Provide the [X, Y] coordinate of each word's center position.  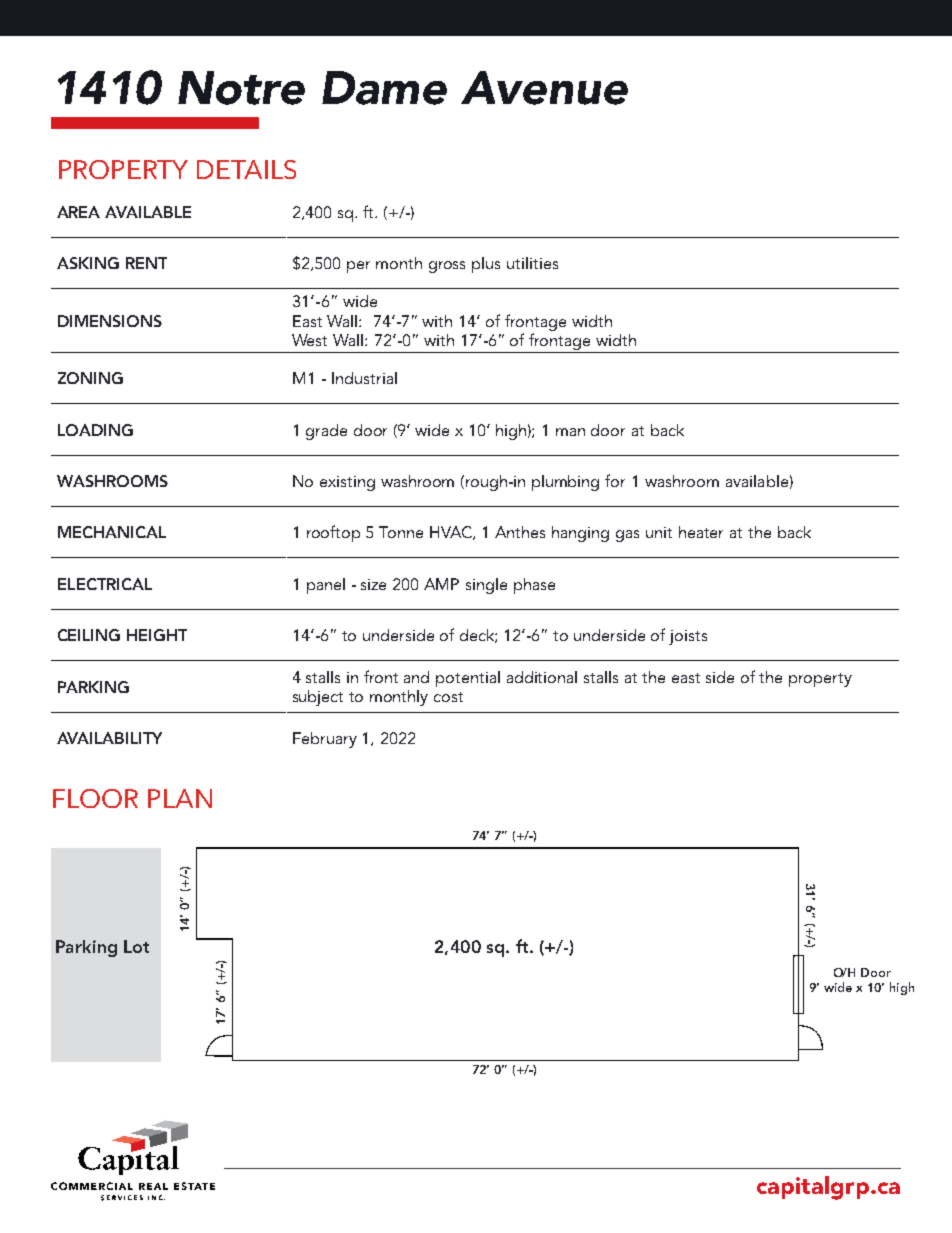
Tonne [401, 532]
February [325, 740]
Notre [241, 88]
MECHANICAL [112, 532]
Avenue [544, 88]
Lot [136, 946]
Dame [384, 88]
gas [627, 536]
